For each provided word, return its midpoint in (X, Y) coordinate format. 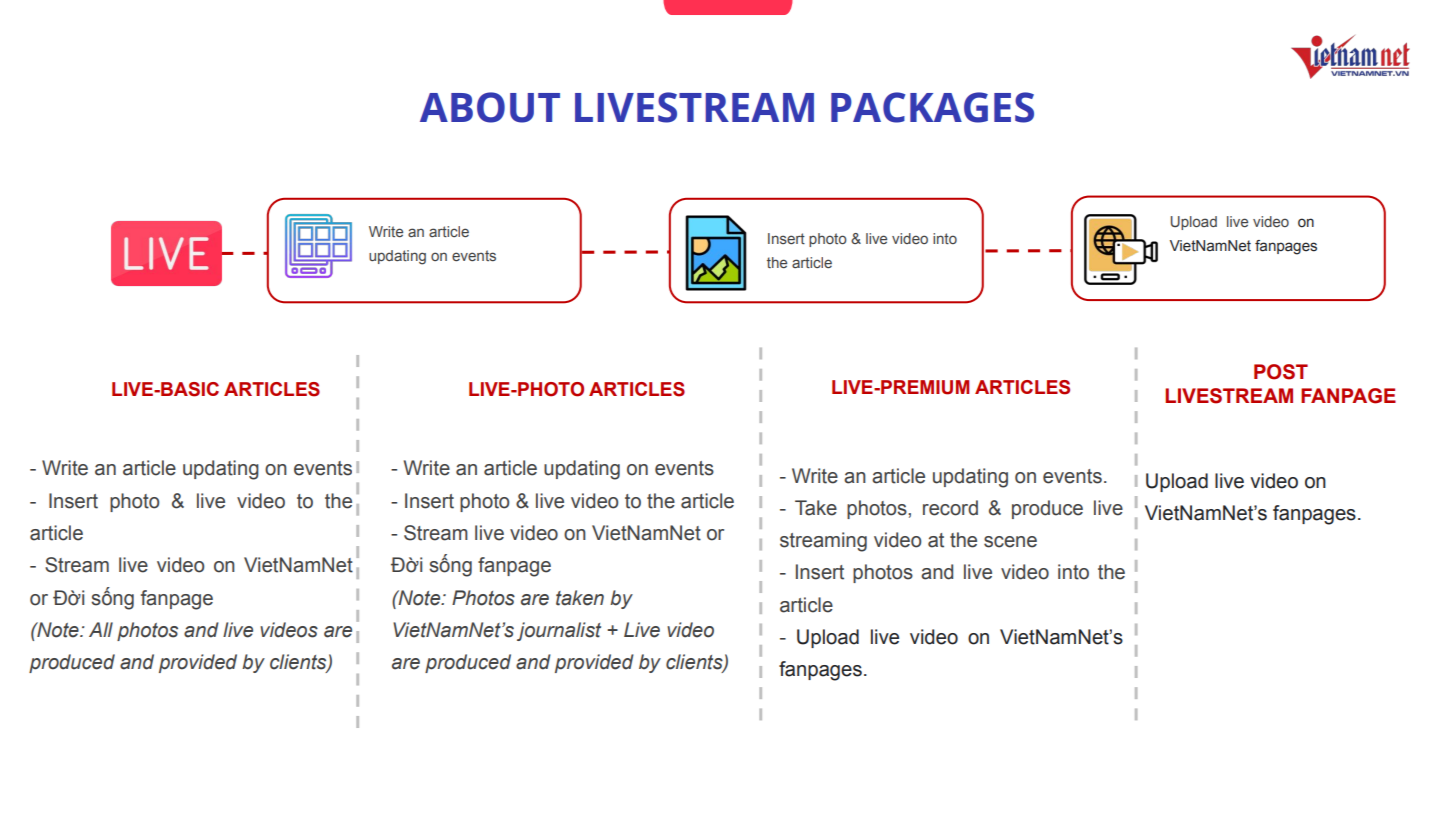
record (950, 508)
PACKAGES (932, 107)
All (101, 629)
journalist (559, 631)
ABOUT (490, 107)
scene (1010, 542)
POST (1281, 372)
